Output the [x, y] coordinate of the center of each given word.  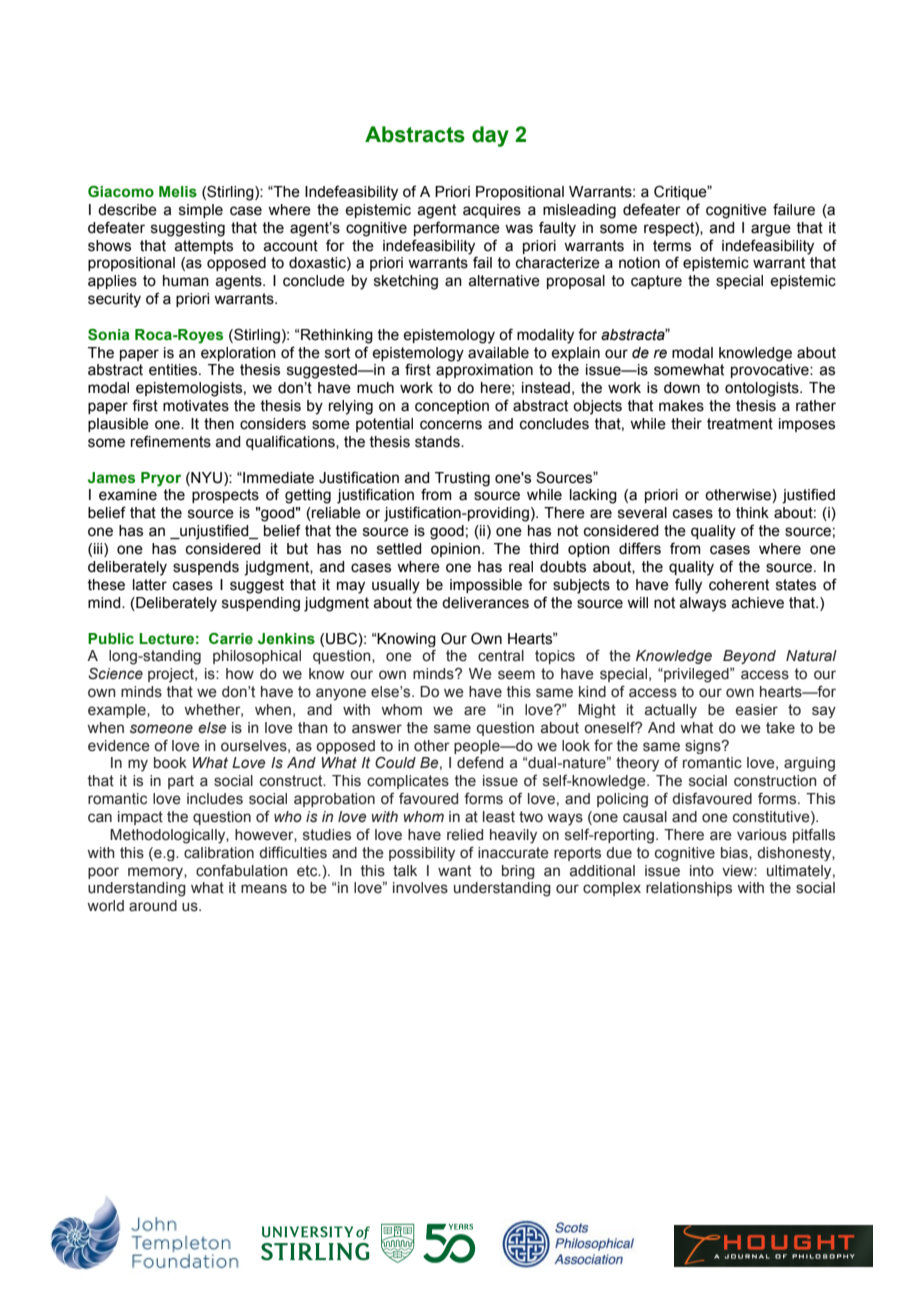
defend [480, 762]
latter [150, 585]
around [153, 906]
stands [438, 442]
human [186, 281]
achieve [757, 603]
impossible [486, 586]
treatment [740, 424]
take [780, 728]
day [490, 136]
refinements [171, 441]
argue [771, 230]
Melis [178, 192]
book [170, 763]
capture [656, 282]
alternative [504, 281]
